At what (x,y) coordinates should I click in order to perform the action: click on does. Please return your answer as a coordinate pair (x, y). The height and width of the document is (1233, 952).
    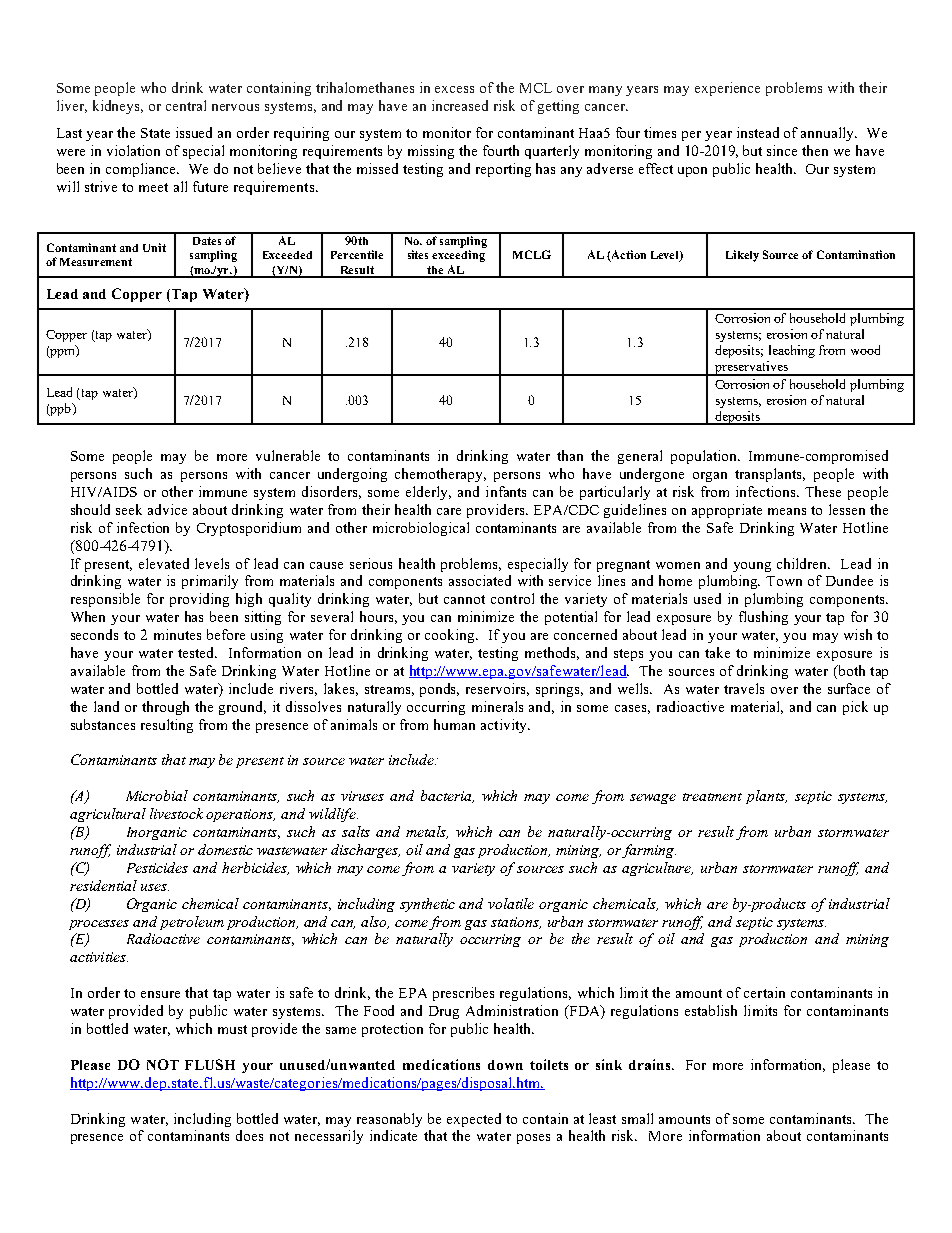
    Looking at the image, I should click on (249, 1135).
